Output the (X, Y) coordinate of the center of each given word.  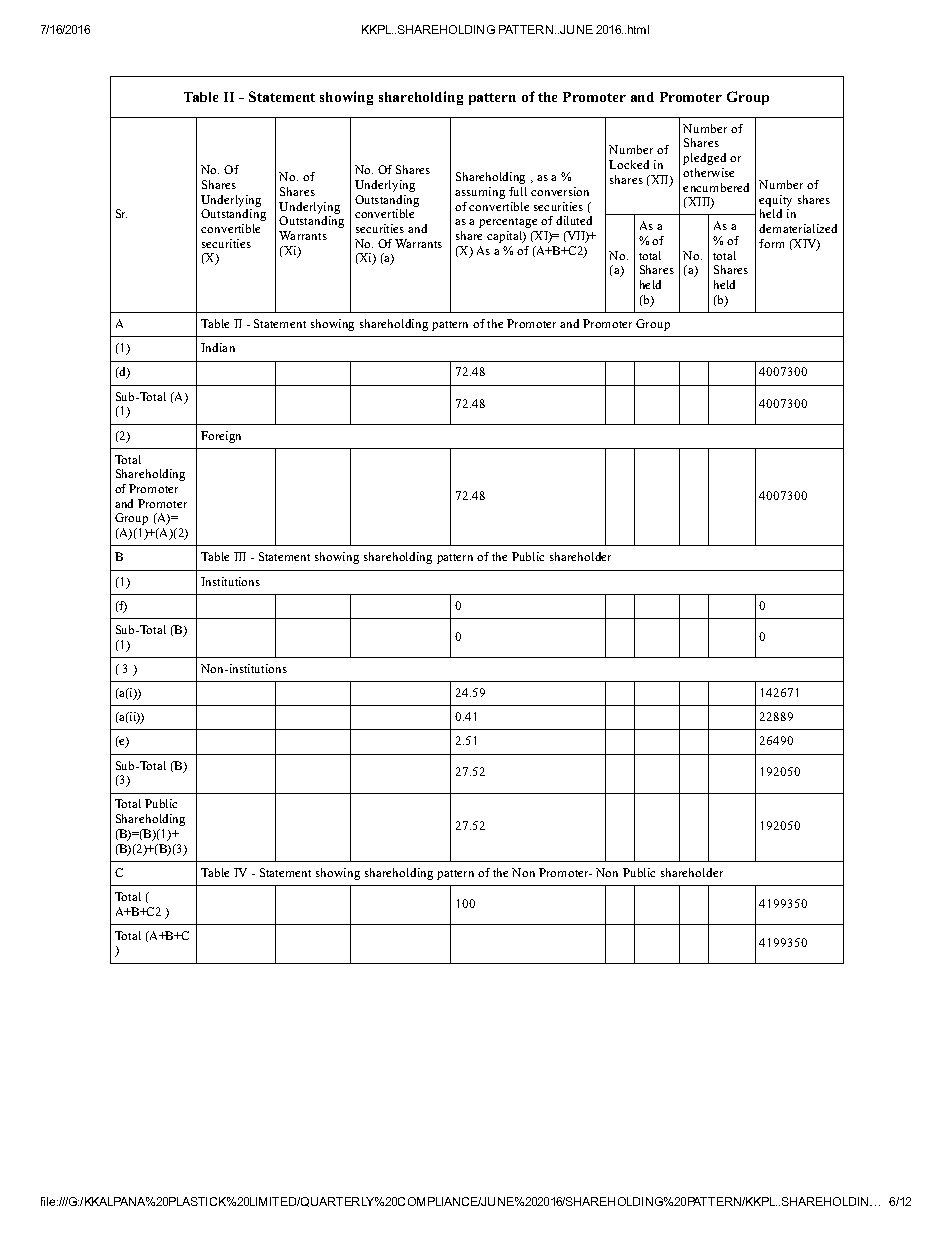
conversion (560, 191)
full (518, 191)
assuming (480, 193)
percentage (508, 223)
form (771, 243)
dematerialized (798, 228)
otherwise (708, 172)
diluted (574, 220)
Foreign (221, 437)
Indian (218, 347)
